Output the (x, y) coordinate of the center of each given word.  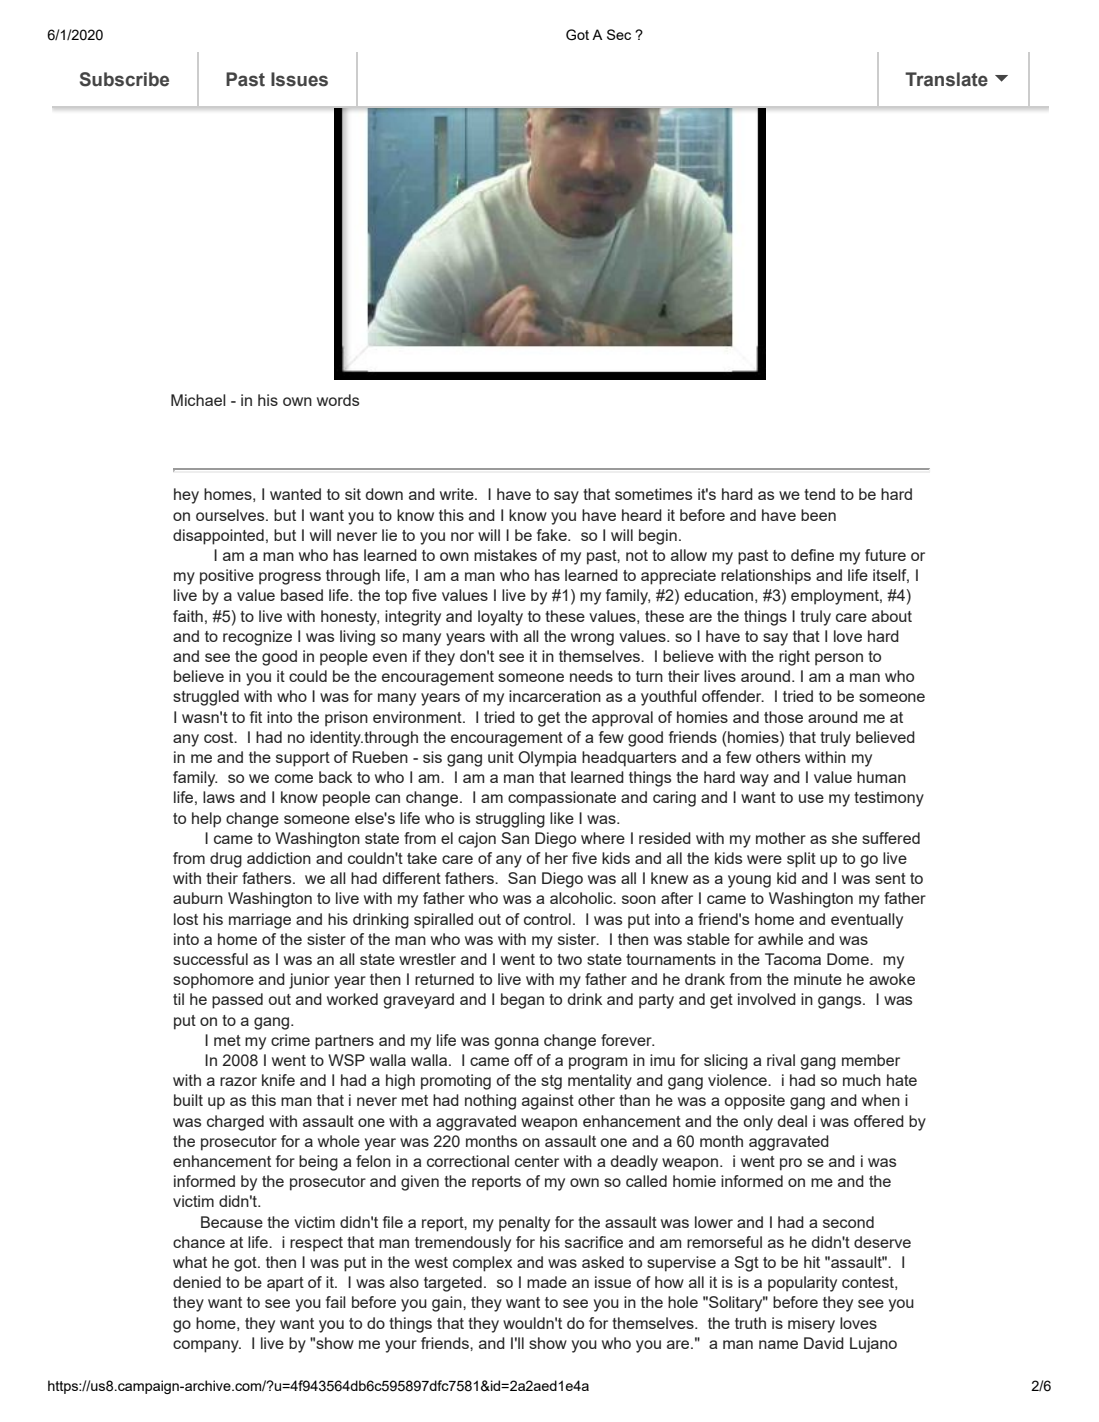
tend (819, 494)
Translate (946, 79)
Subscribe (124, 79)
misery (811, 1325)
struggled (206, 698)
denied (197, 1282)
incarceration (555, 696)
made (547, 1282)
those (783, 717)
